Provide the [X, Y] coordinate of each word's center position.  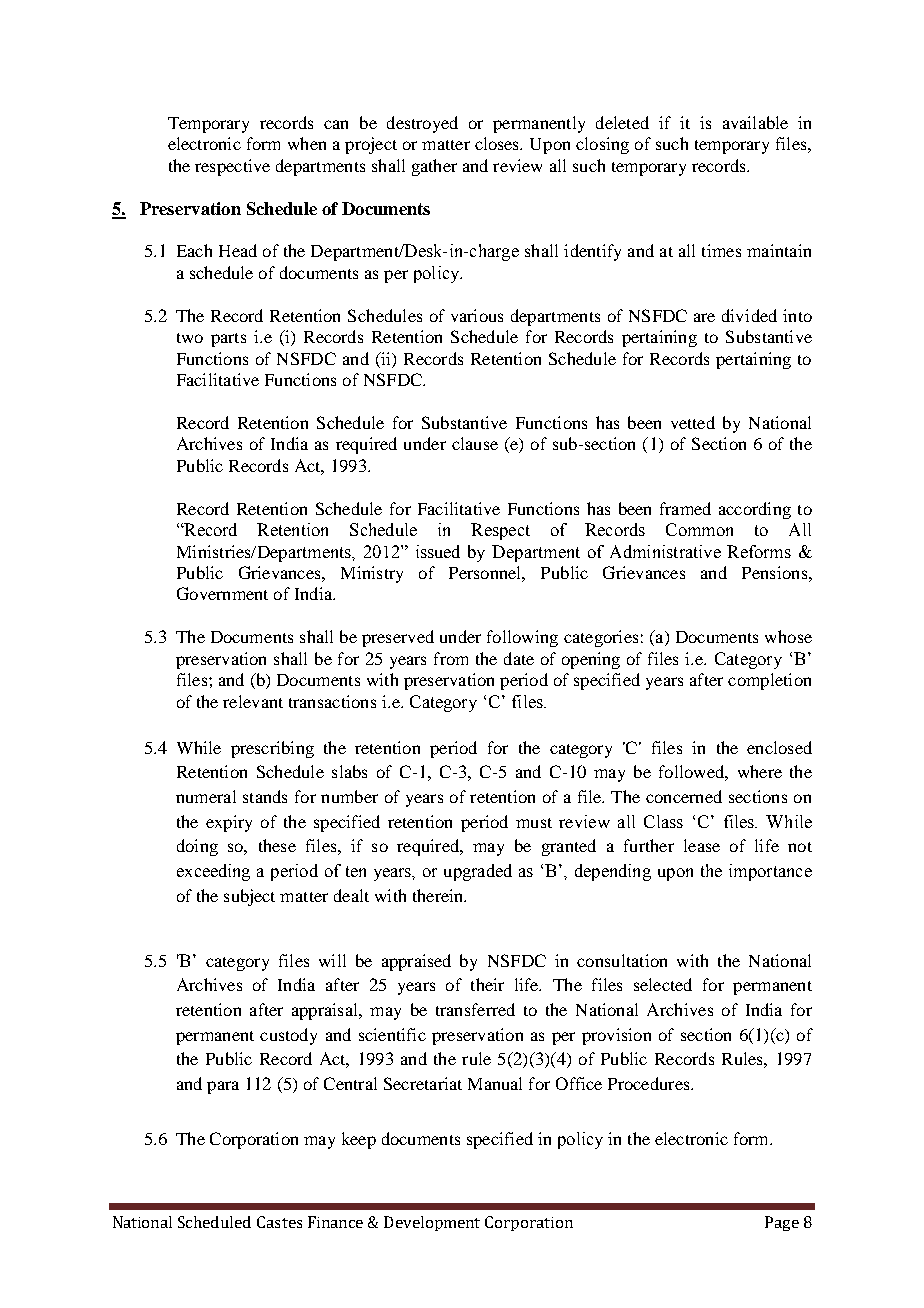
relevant [253, 701]
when [307, 143]
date [519, 658]
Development [432, 1223]
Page [782, 1223]
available [755, 122]
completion [769, 681]
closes [498, 143]
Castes [279, 1222]
